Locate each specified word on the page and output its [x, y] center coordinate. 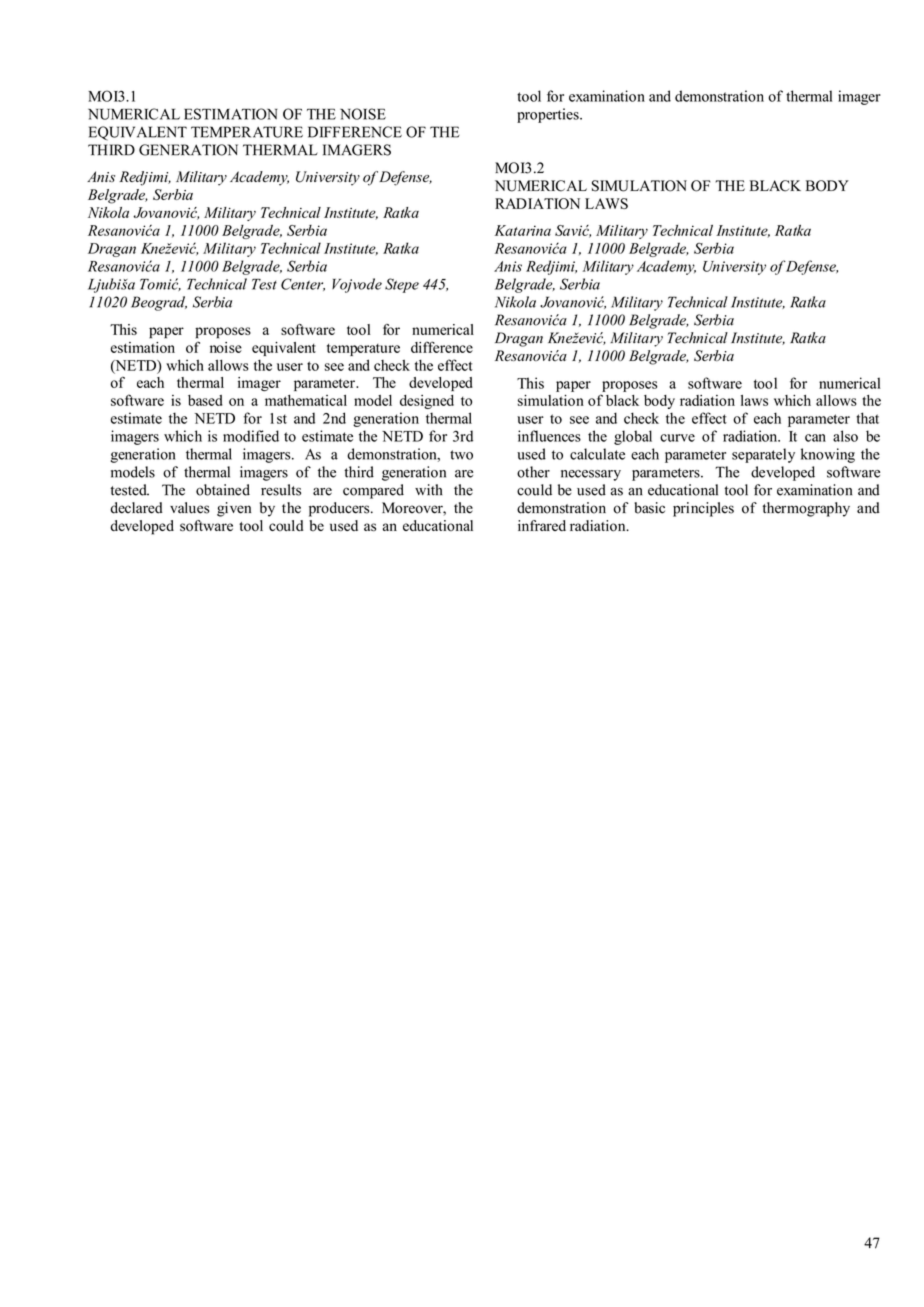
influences [549, 436]
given [234, 509]
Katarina [523, 230]
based [205, 400]
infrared [542, 525]
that [867, 418]
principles [703, 509]
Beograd [159, 303]
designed [427, 402]
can [815, 438]
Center [303, 284]
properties [549, 115]
